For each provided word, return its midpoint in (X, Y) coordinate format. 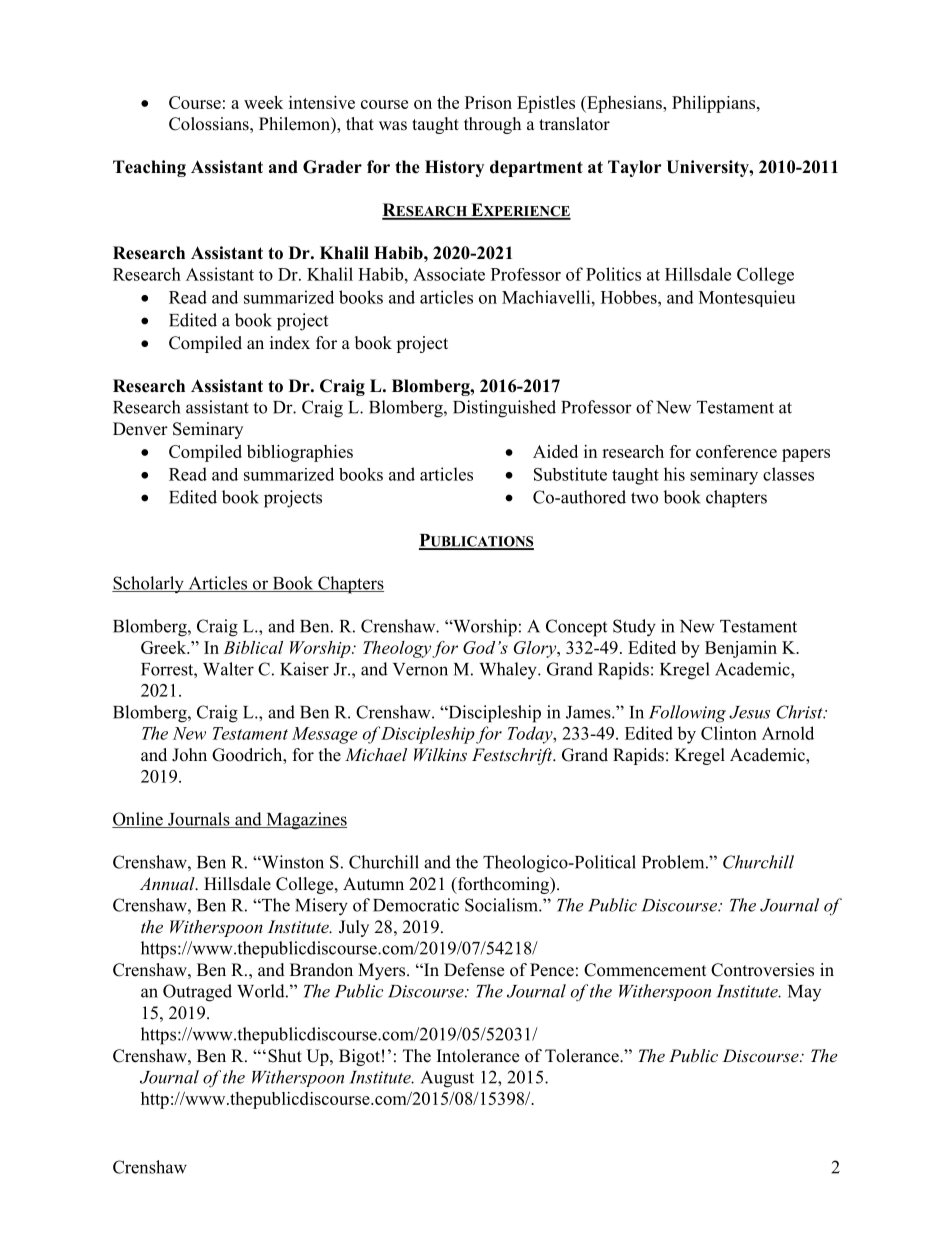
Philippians (715, 104)
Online (138, 820)
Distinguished (504, 409)
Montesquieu (747, 298)
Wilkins (440, 754)
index (290, 343)
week (263, 102)
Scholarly (149, 585)
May (804, 993)
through (492, 125)
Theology (397, 649)
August (447, 1079)
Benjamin (741, 649)
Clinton (729, 733)
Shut (285, 1056)
